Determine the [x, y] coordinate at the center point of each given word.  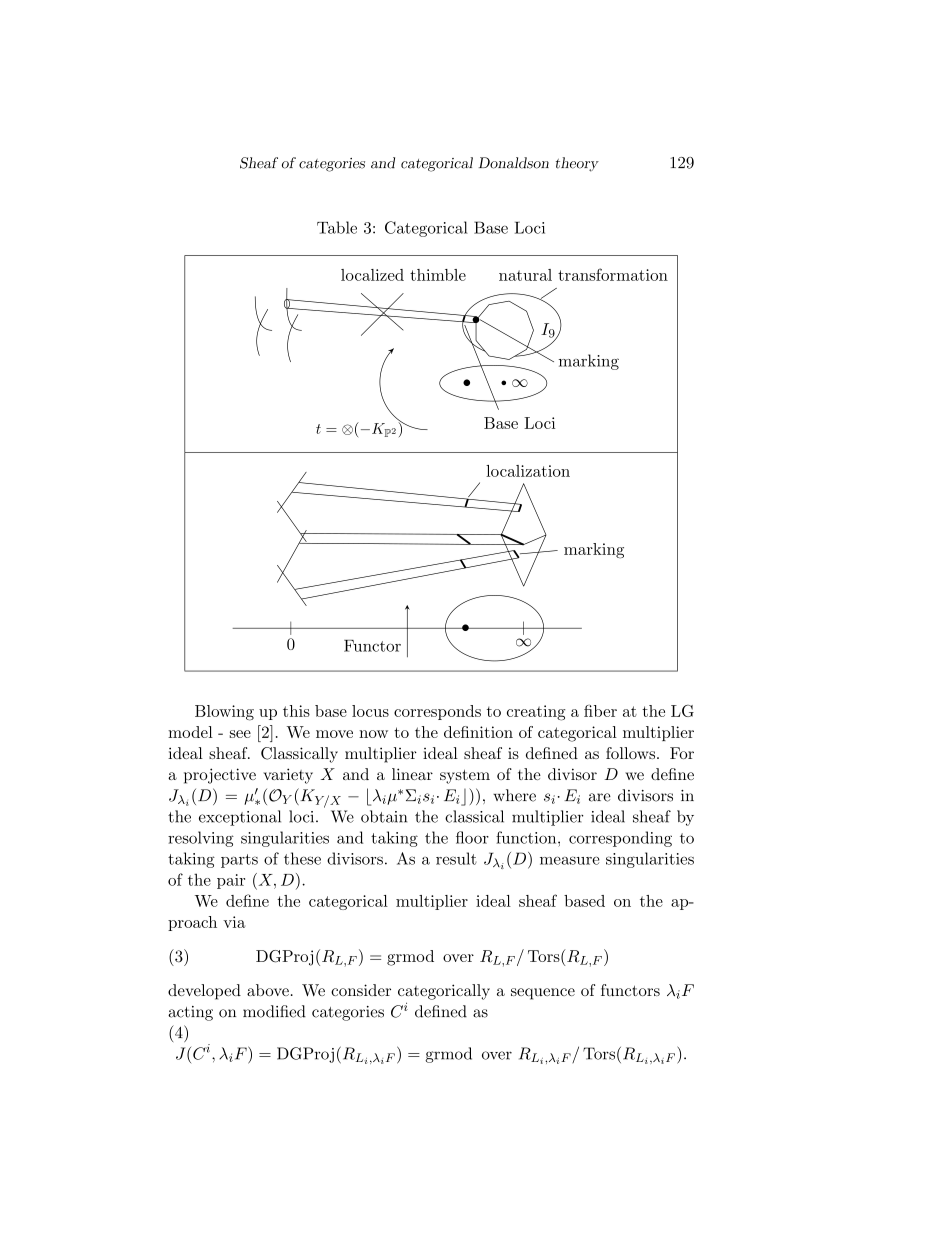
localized [372, 275]
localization [528, 471]
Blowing [224, 713]
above [268, 990]
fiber [600, 711]
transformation [613, 274]
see [240, 734]
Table [337, 227]
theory [577, 164]
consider [361, 990]
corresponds [437, 712]
